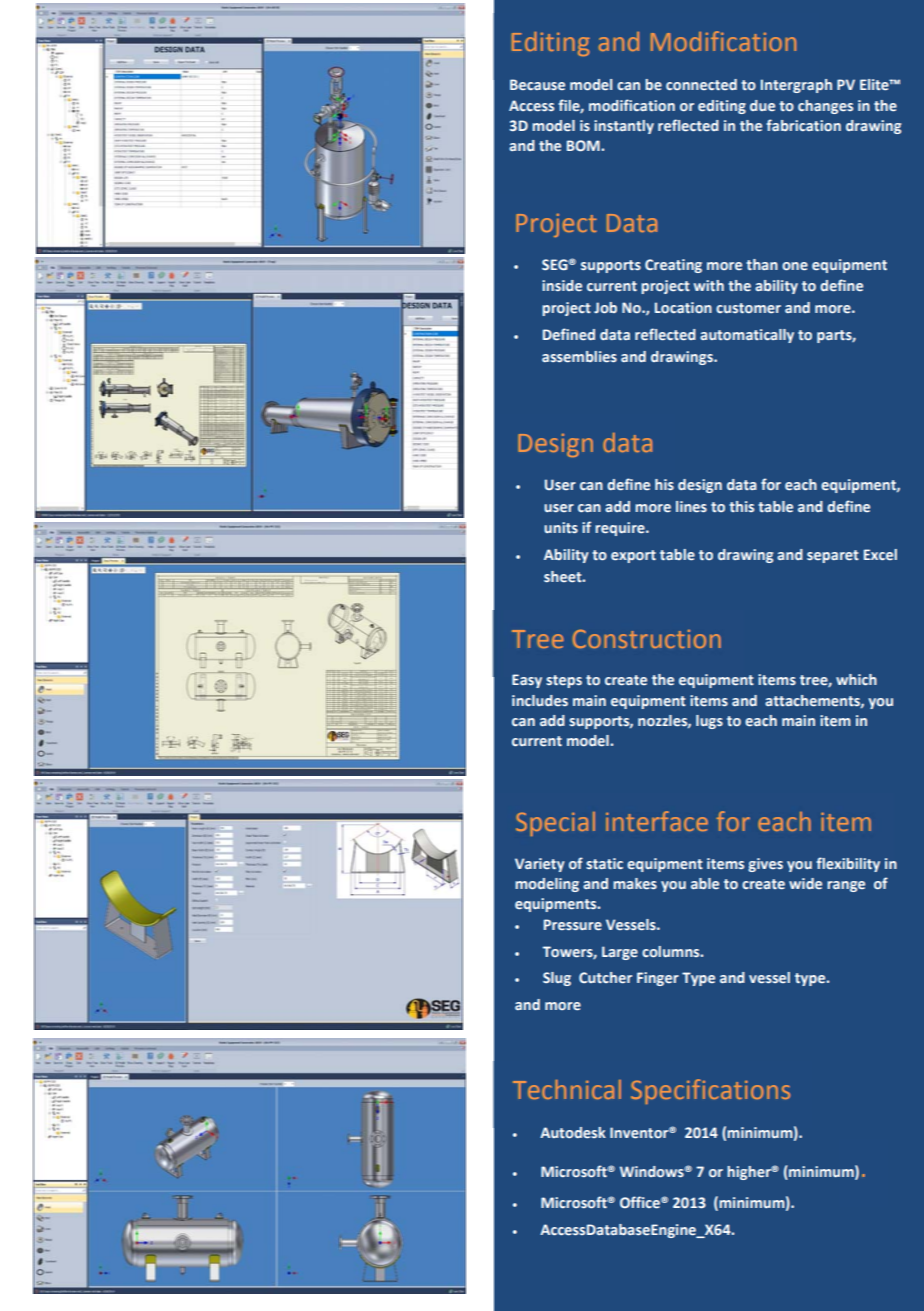  Describe the element at coordinates (765, 865) in the screenshot. I see `gives` at that location.
